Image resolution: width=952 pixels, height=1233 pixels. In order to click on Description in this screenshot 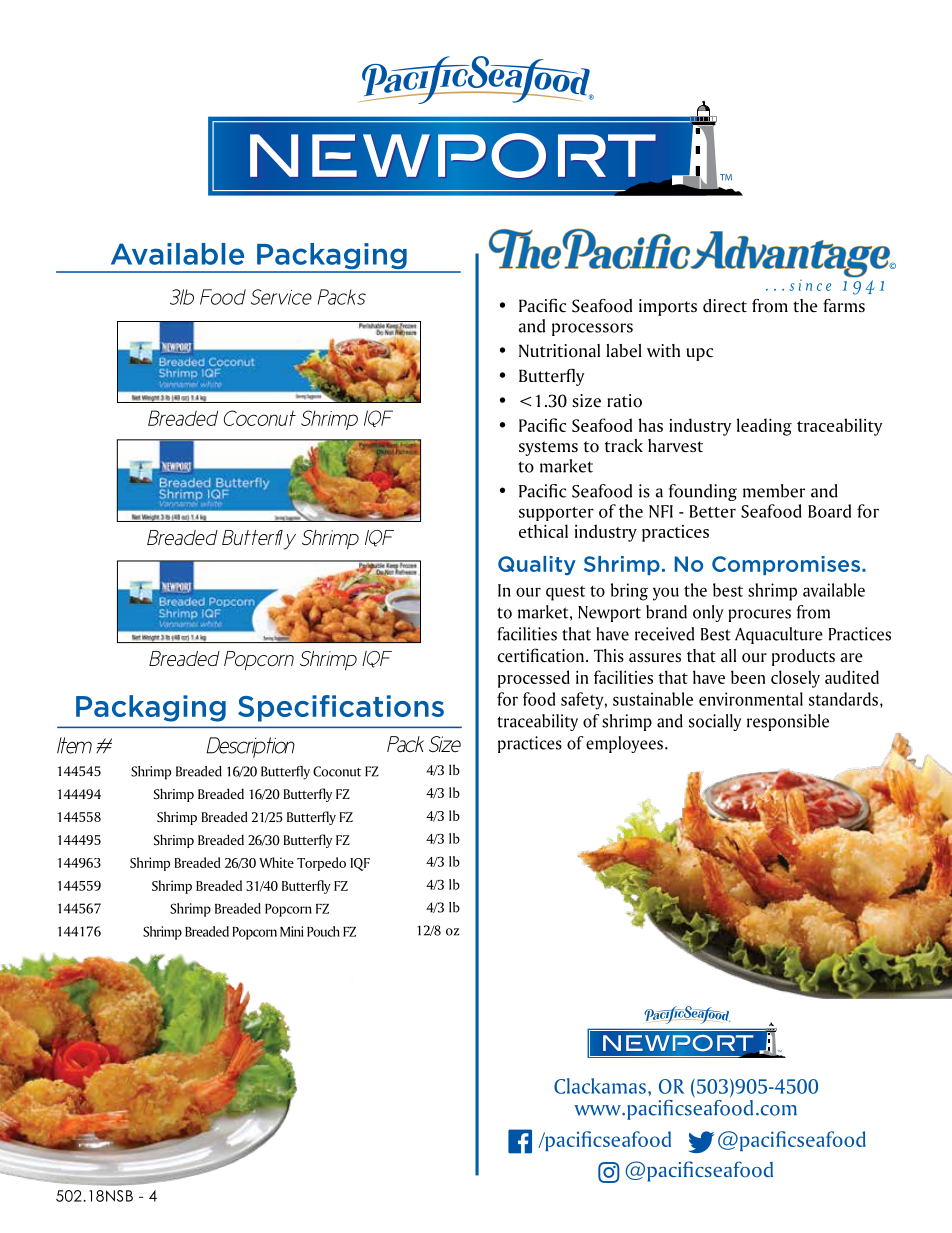, I will do `click(250, 747)`.
